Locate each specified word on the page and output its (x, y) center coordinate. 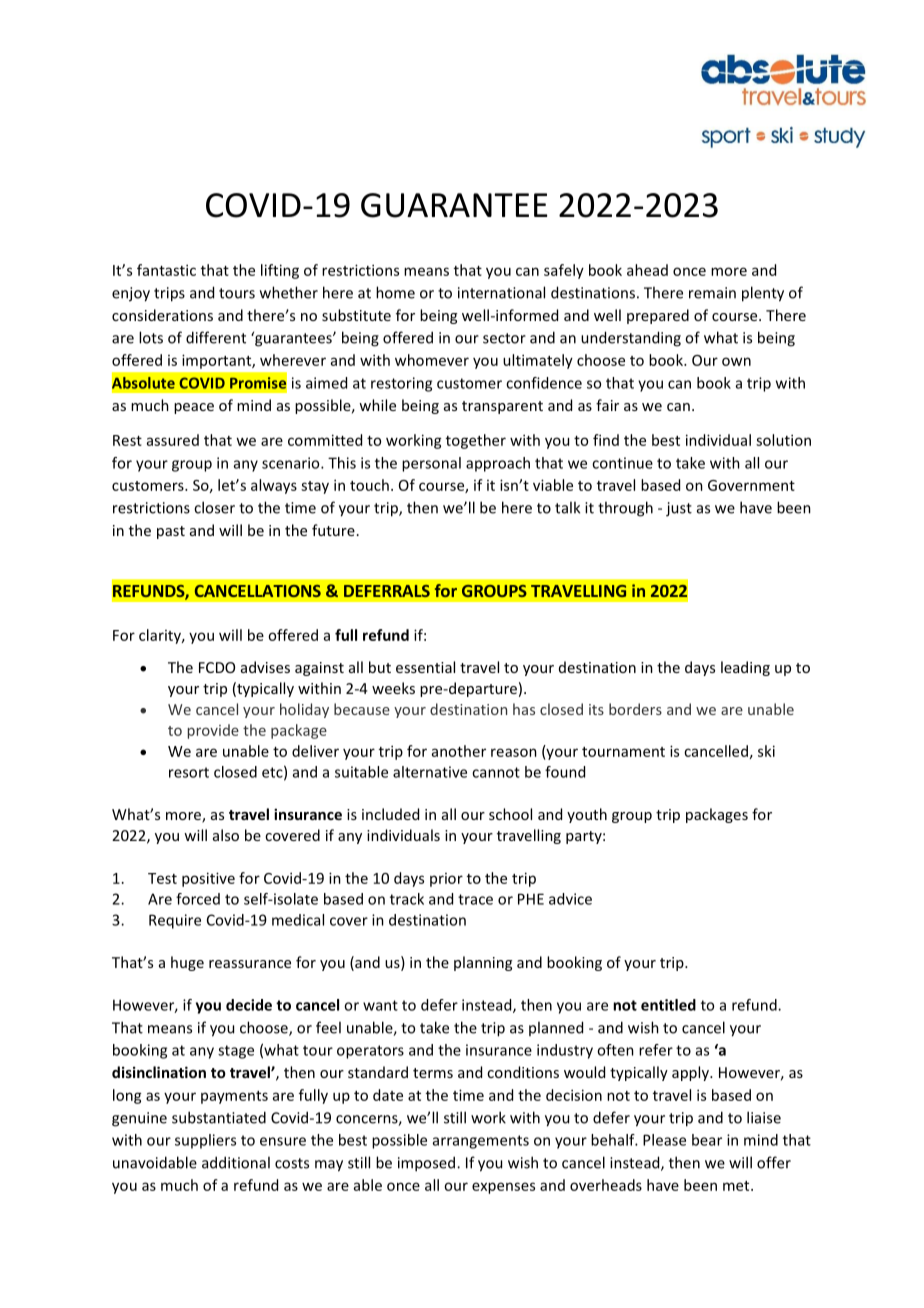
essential (425, 667)
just (679, 509)
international (501, 292)
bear (707, 1140)
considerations (162, 315)
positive (208, 879)
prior (446, 880)
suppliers (205, 1141)
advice (570, 899)
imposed (428, 1164)
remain (712, 293)
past (171, 532)
